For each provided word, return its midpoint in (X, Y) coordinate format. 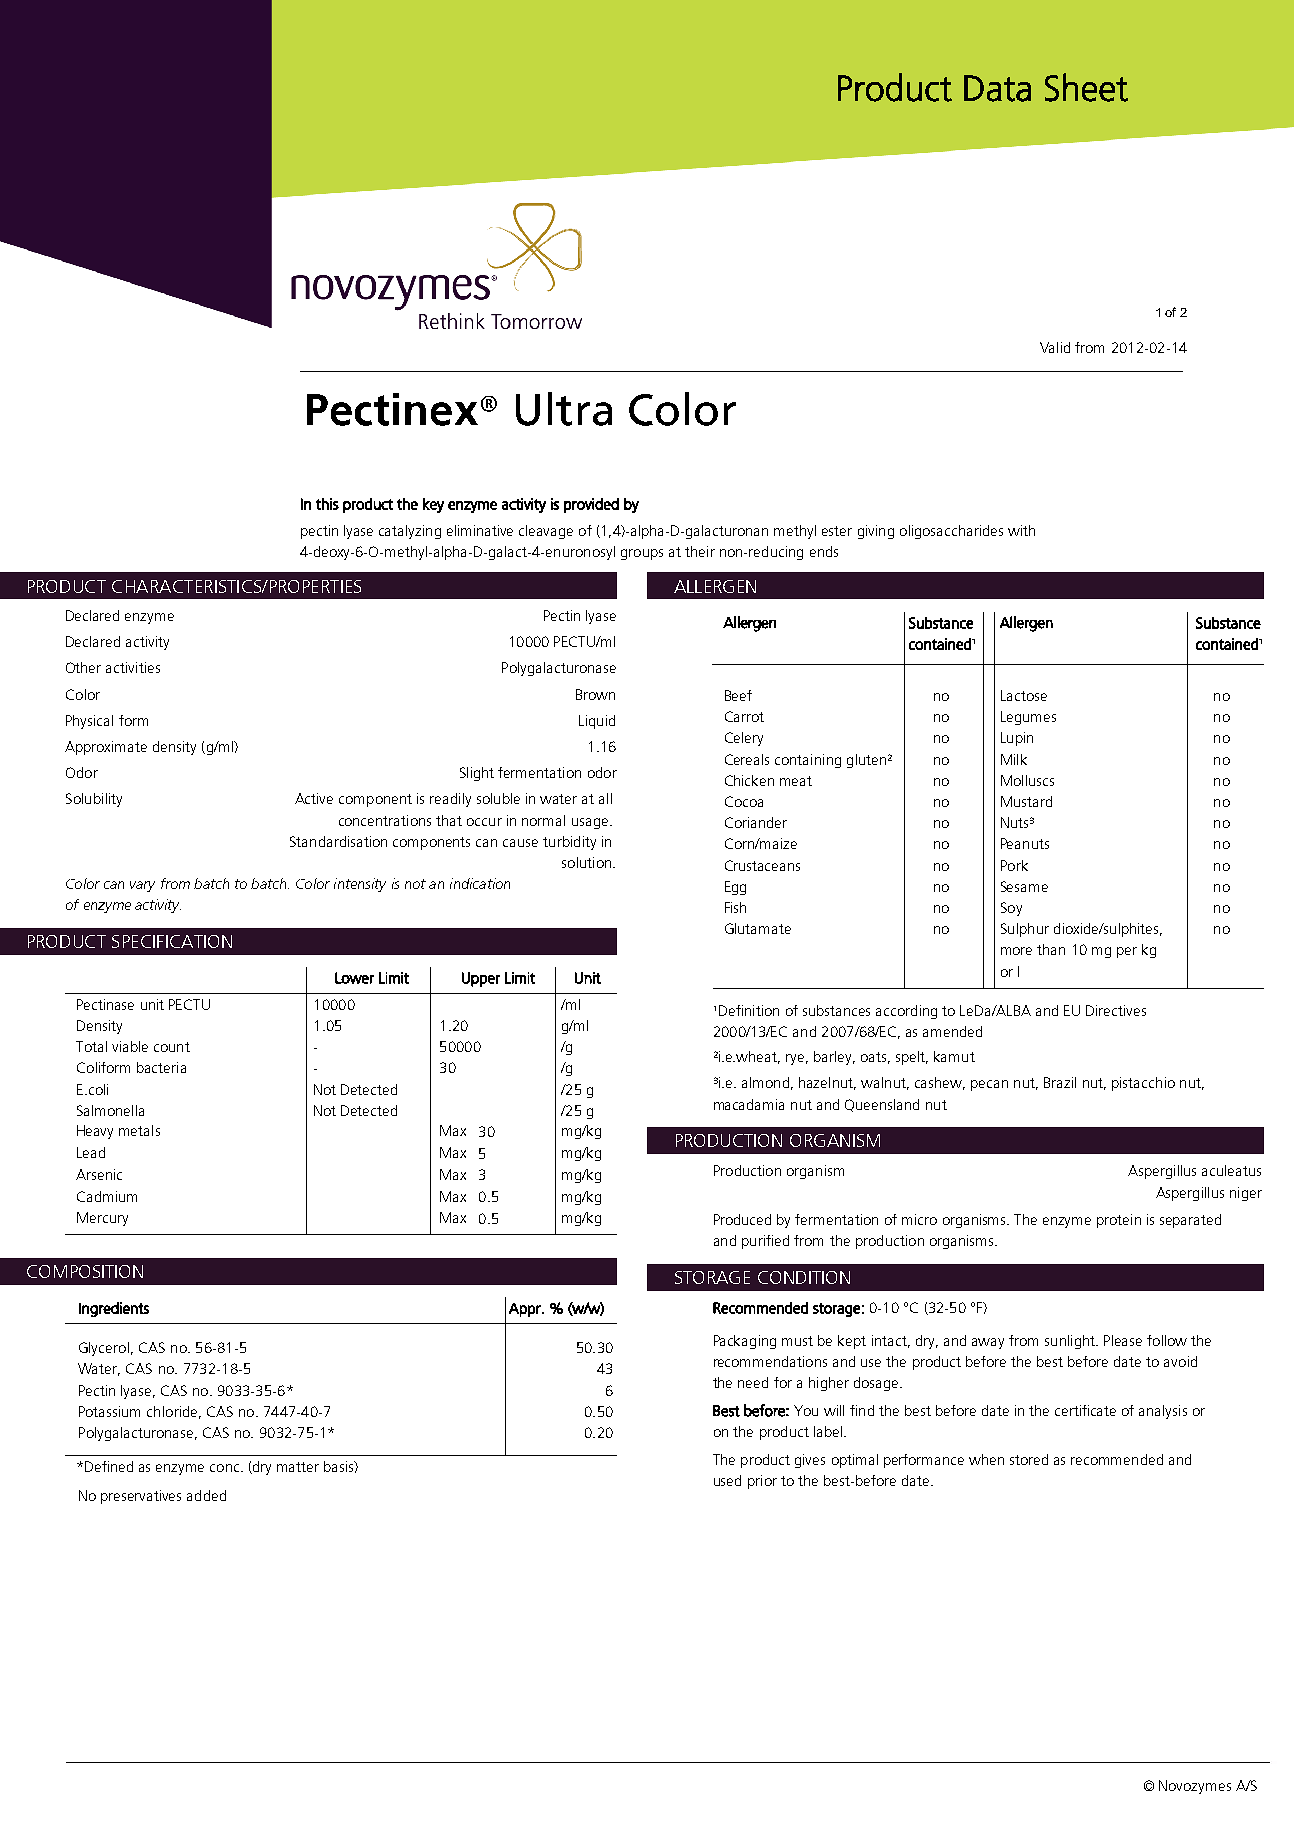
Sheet (1086, 87)
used (727, 1480)
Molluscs (1027, 780)
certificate (1085, 1410)
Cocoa (744, 801)
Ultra (564, 409)
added (206, 1495)
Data (997, 88)
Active (314, 798)
